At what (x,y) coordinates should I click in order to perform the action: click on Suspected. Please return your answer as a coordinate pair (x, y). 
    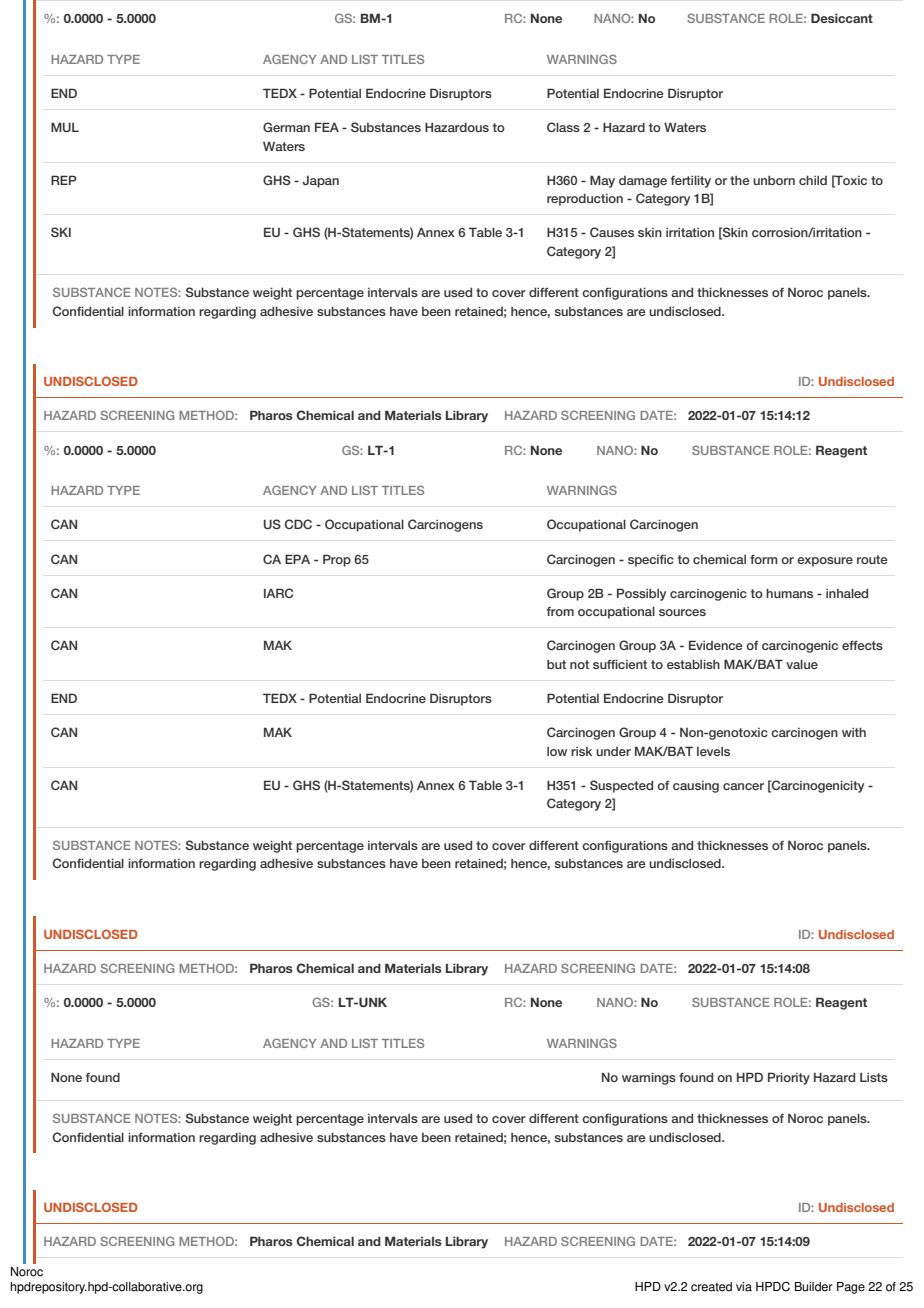
    Looking at the image, I should click on (621, 786).
